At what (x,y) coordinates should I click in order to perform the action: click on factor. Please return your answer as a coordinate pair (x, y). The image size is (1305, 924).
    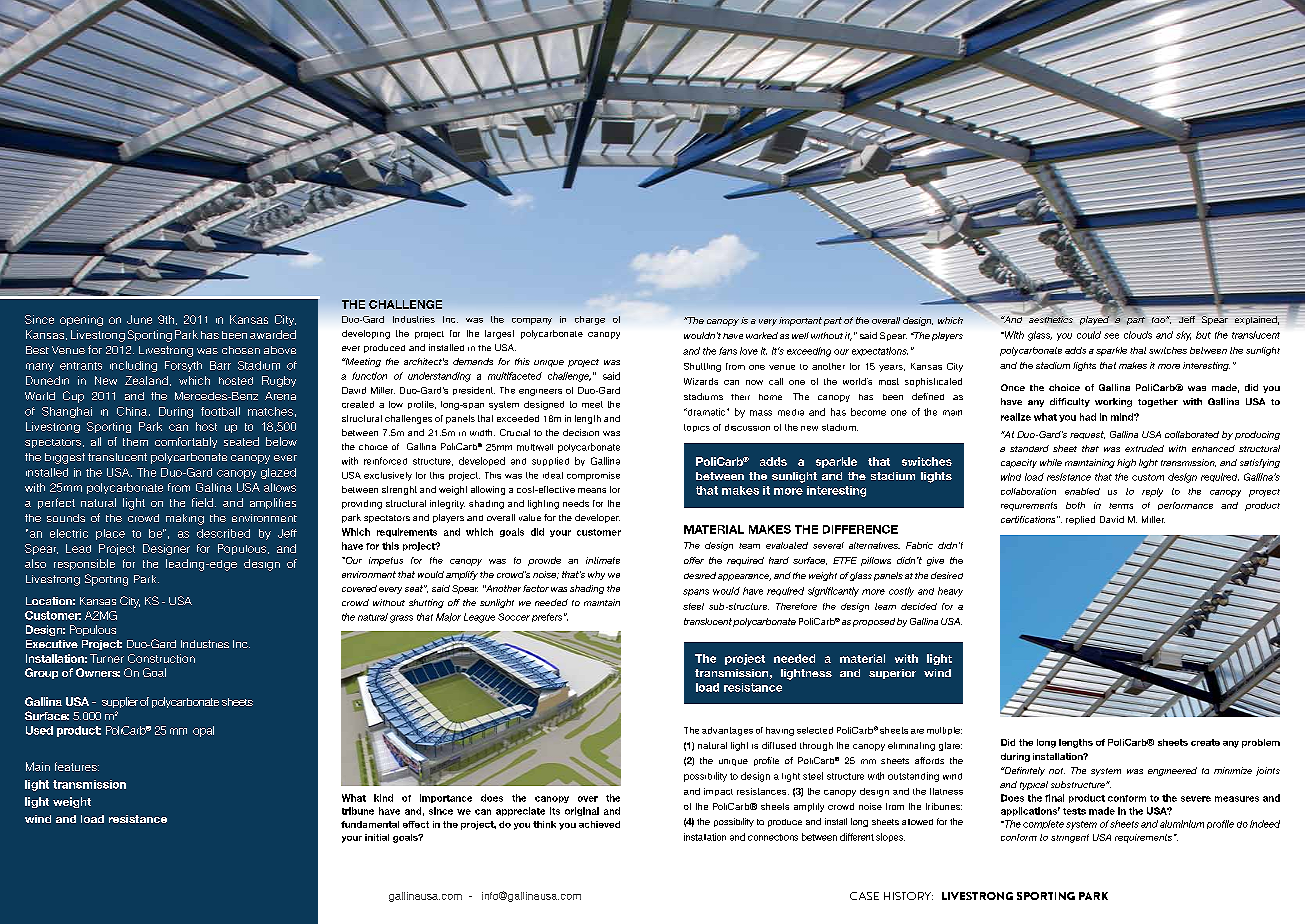
    Looking at the image, I should click on (536, 588).
